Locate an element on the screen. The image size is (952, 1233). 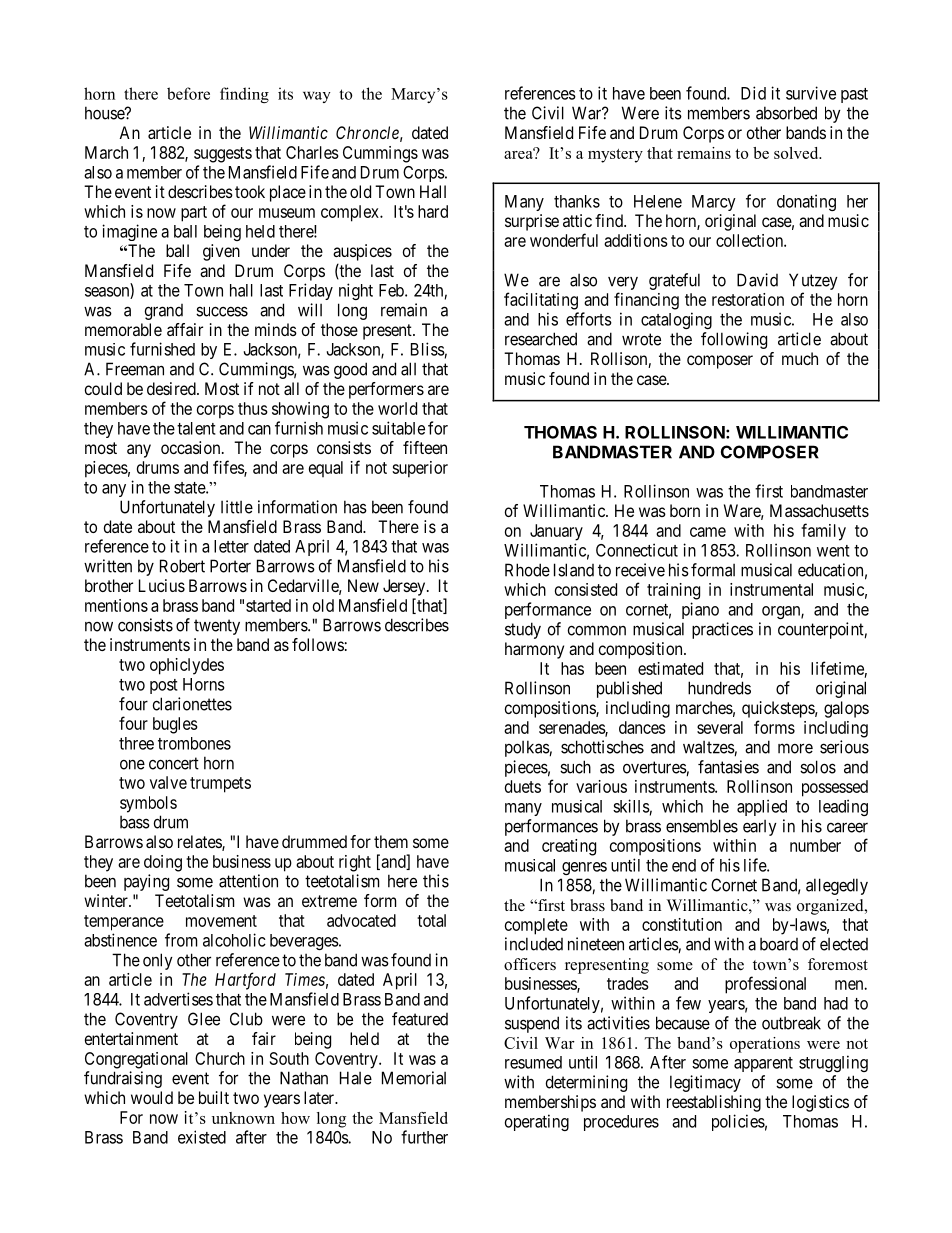
occasion is located at coordinates (192, 447).
